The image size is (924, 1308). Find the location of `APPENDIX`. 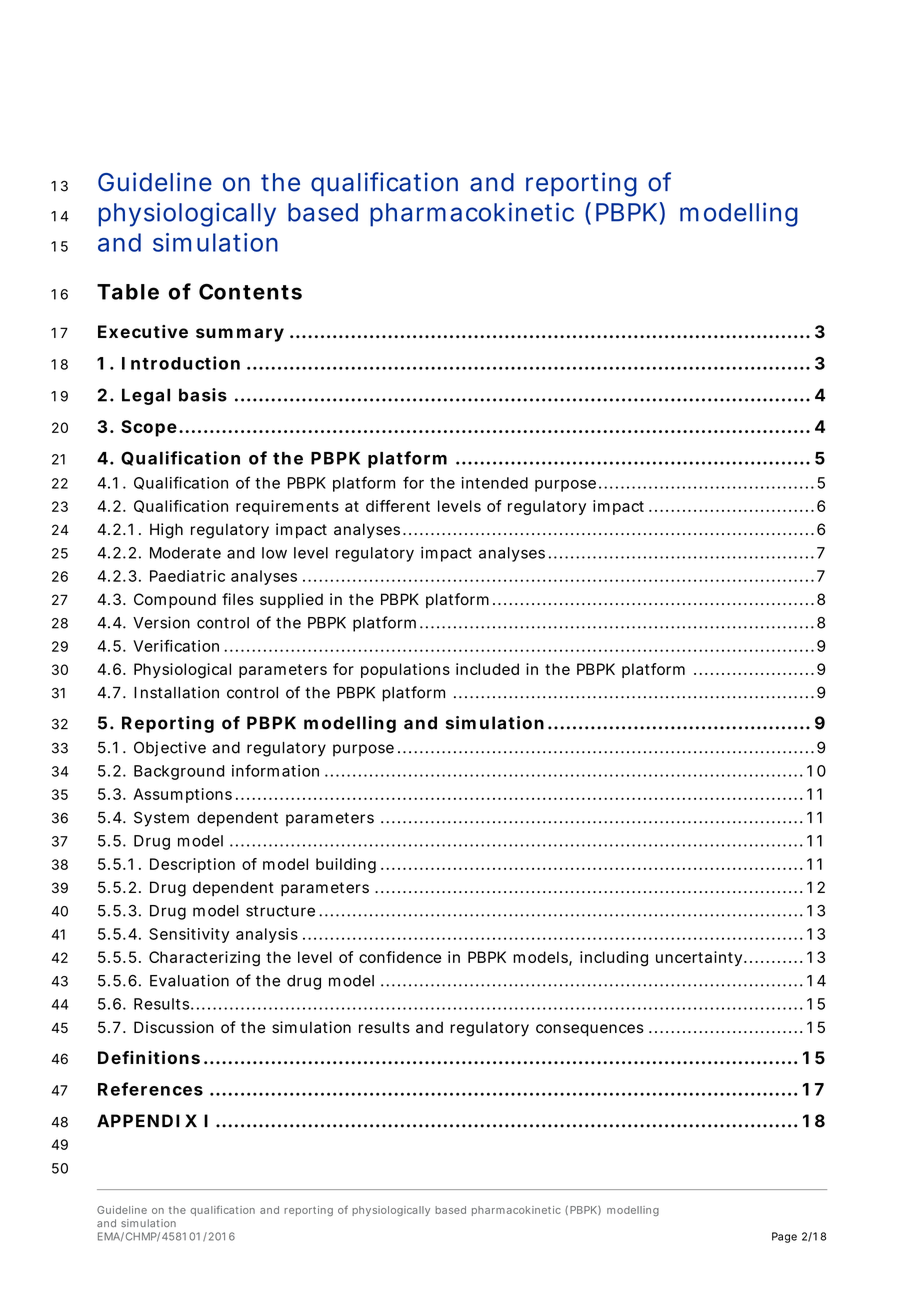

APPENDIX is located at coordinates (147, 1120).
